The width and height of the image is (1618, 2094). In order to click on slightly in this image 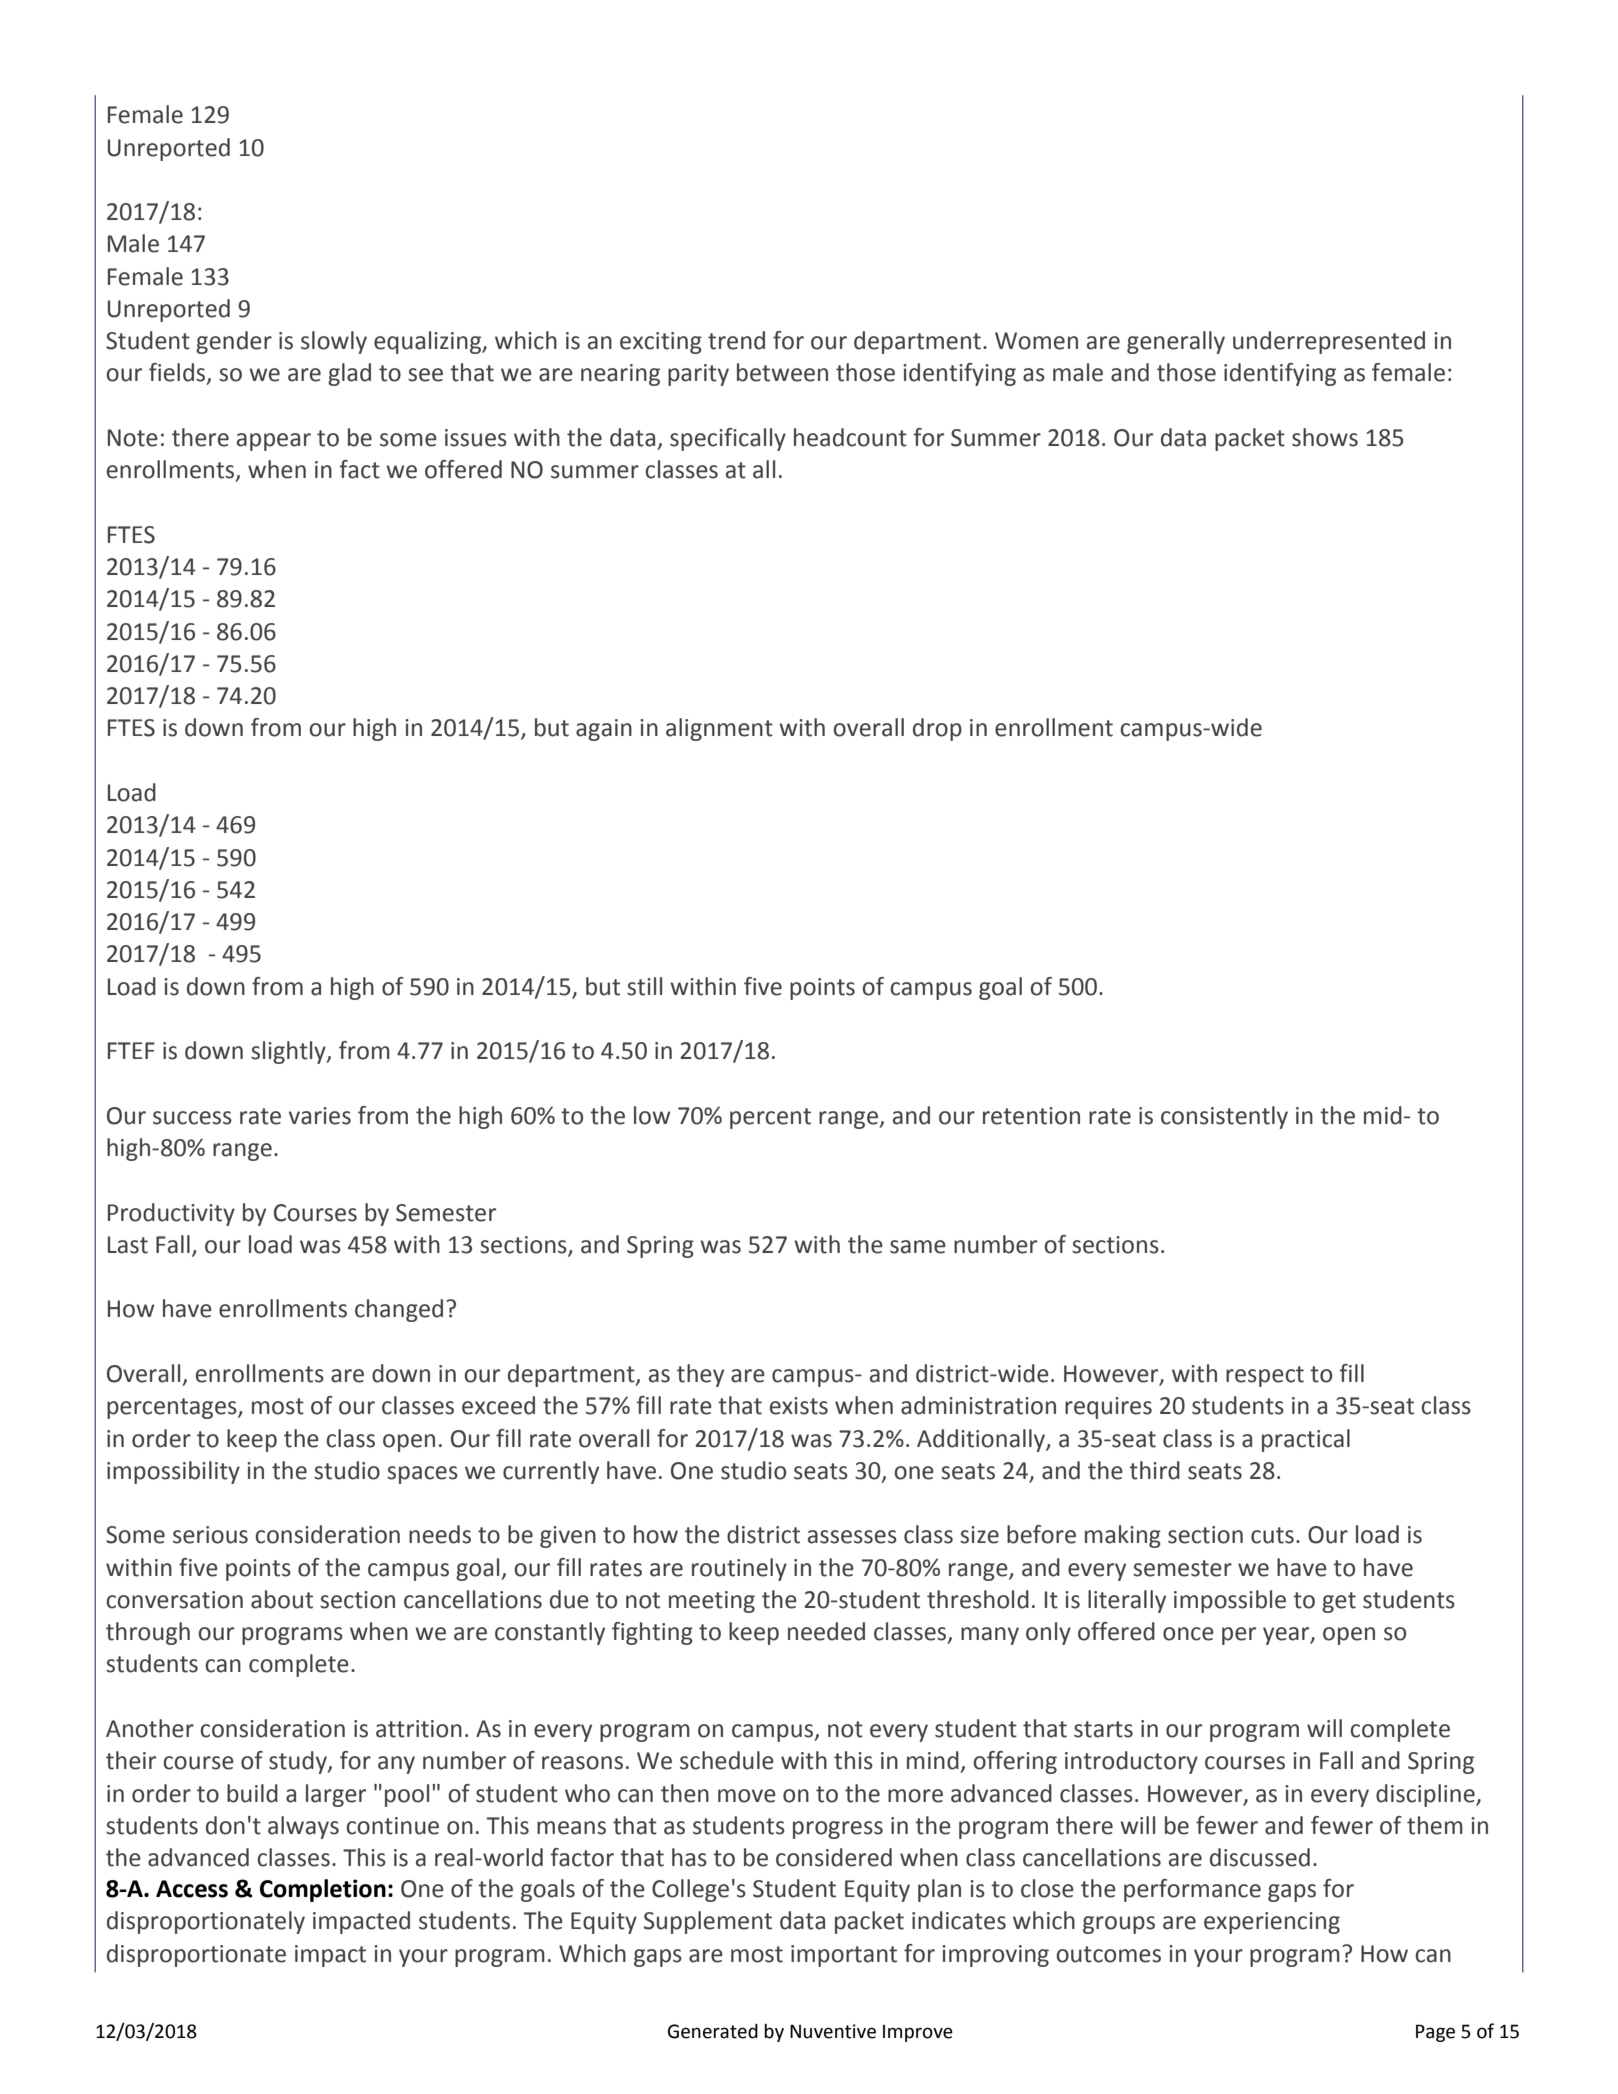, I will do `click(289, 1052)`.
